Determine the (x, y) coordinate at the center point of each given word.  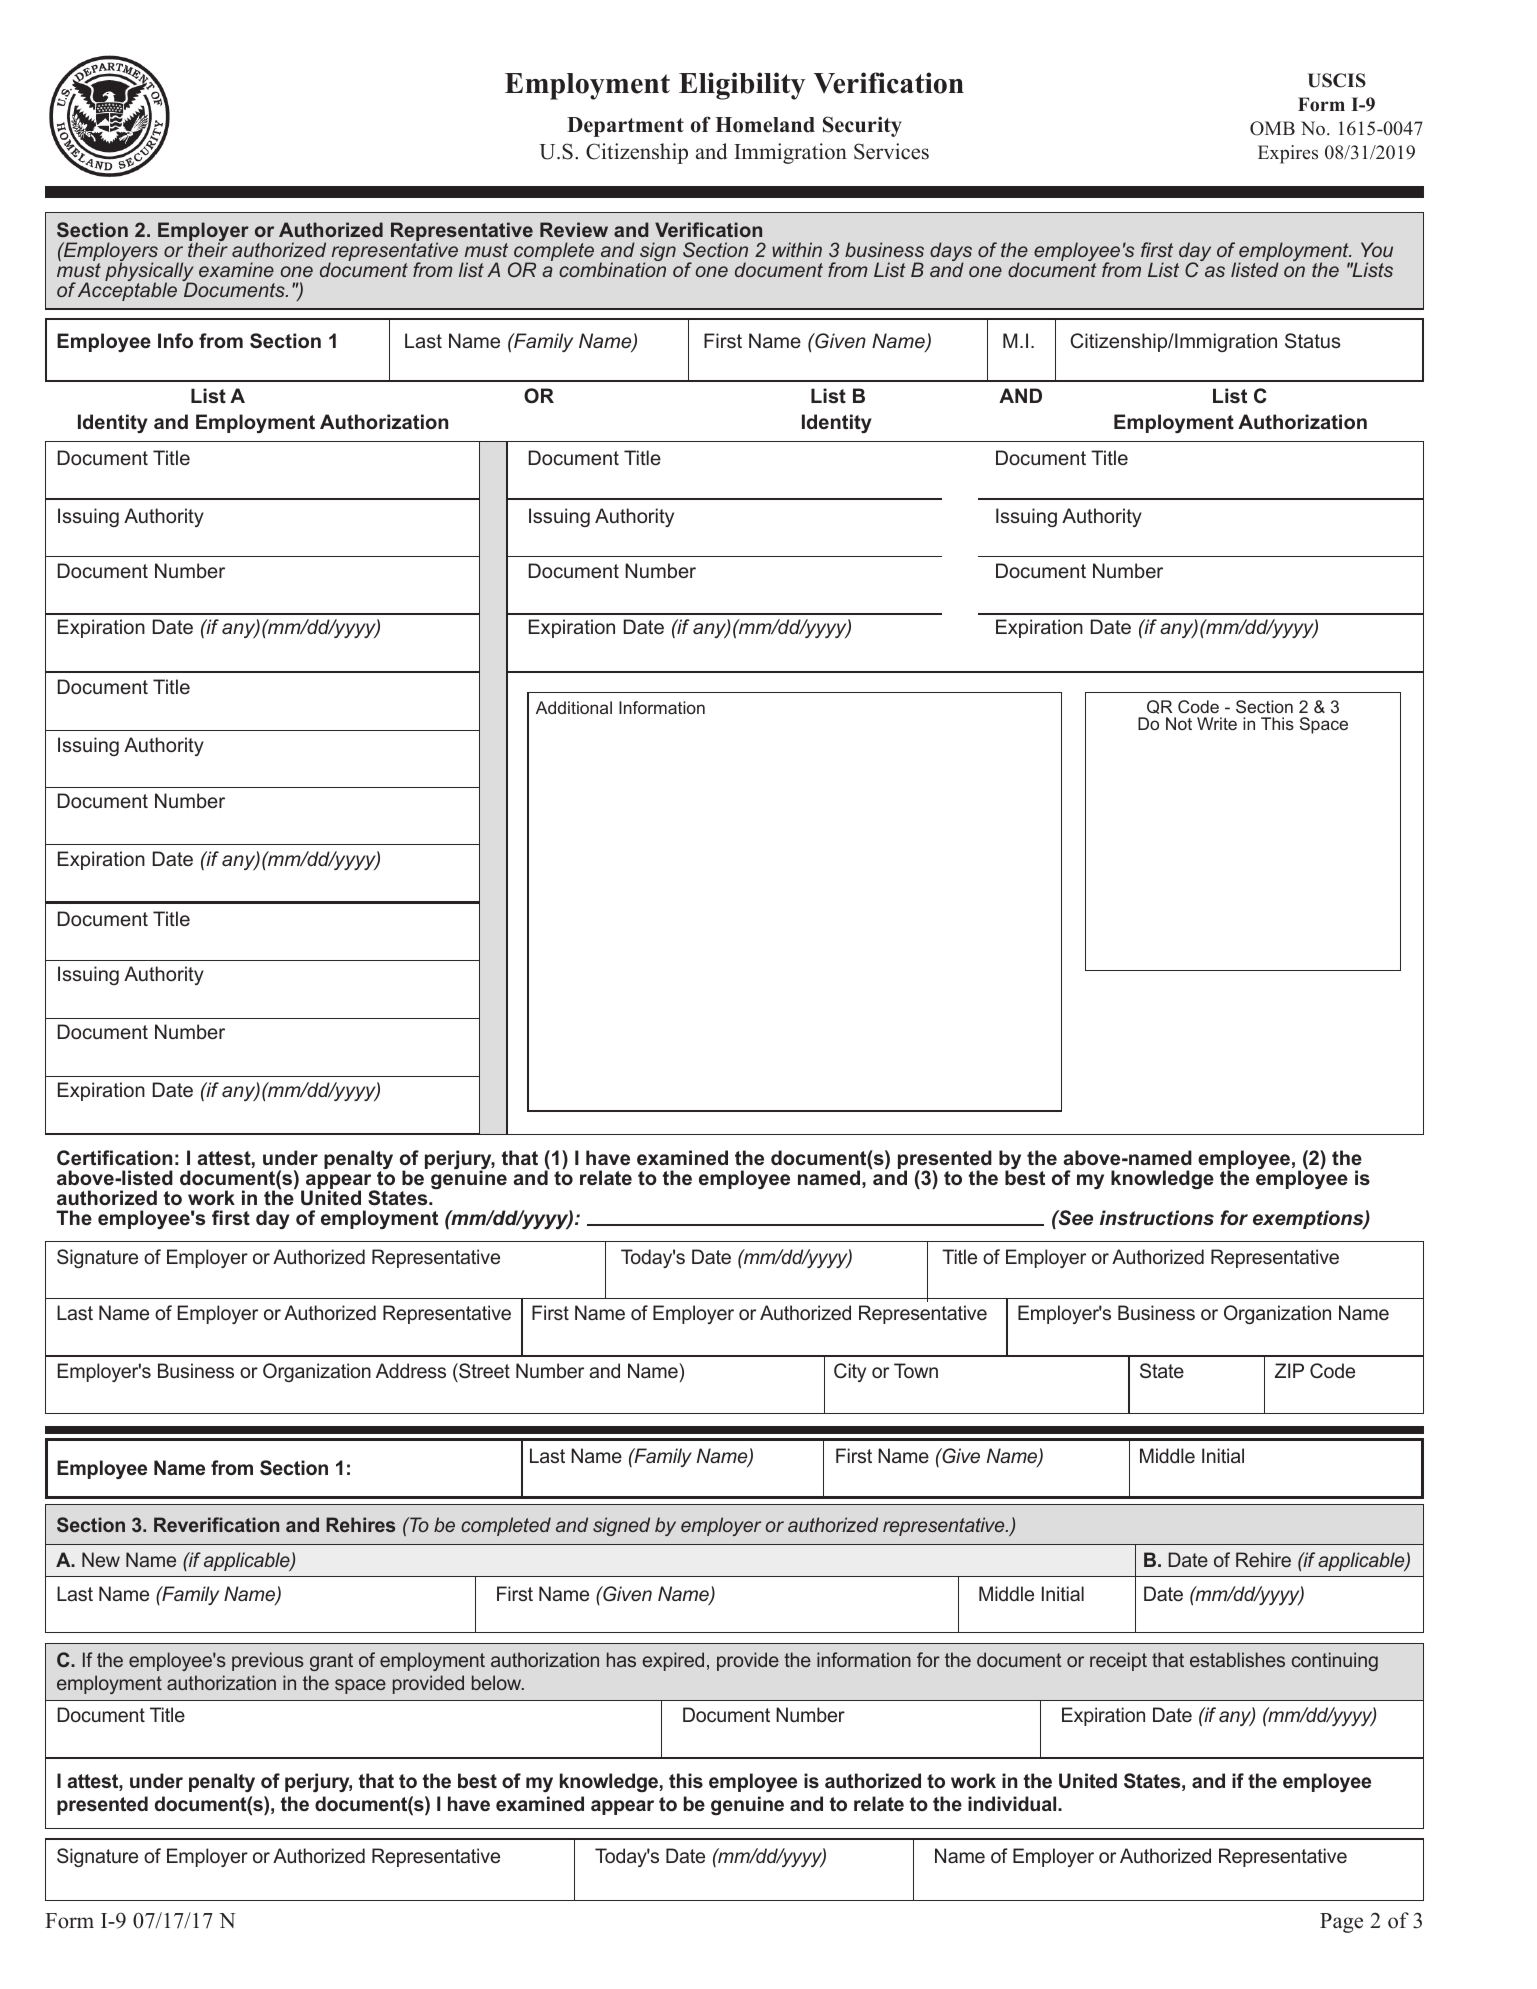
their (208, 249)
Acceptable (127, 291)
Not (1179, 723)
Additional (574, 707)
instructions (1157, 1218)
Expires (1288, 154)
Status (1313, 340)
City (850, 1372)
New (101, 1559)
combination (612, 269)
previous (268, 1661)
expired (673, 1661)
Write (1217, 723)
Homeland (765, 125)
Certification (114, 1158)
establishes (1237, 1659)
